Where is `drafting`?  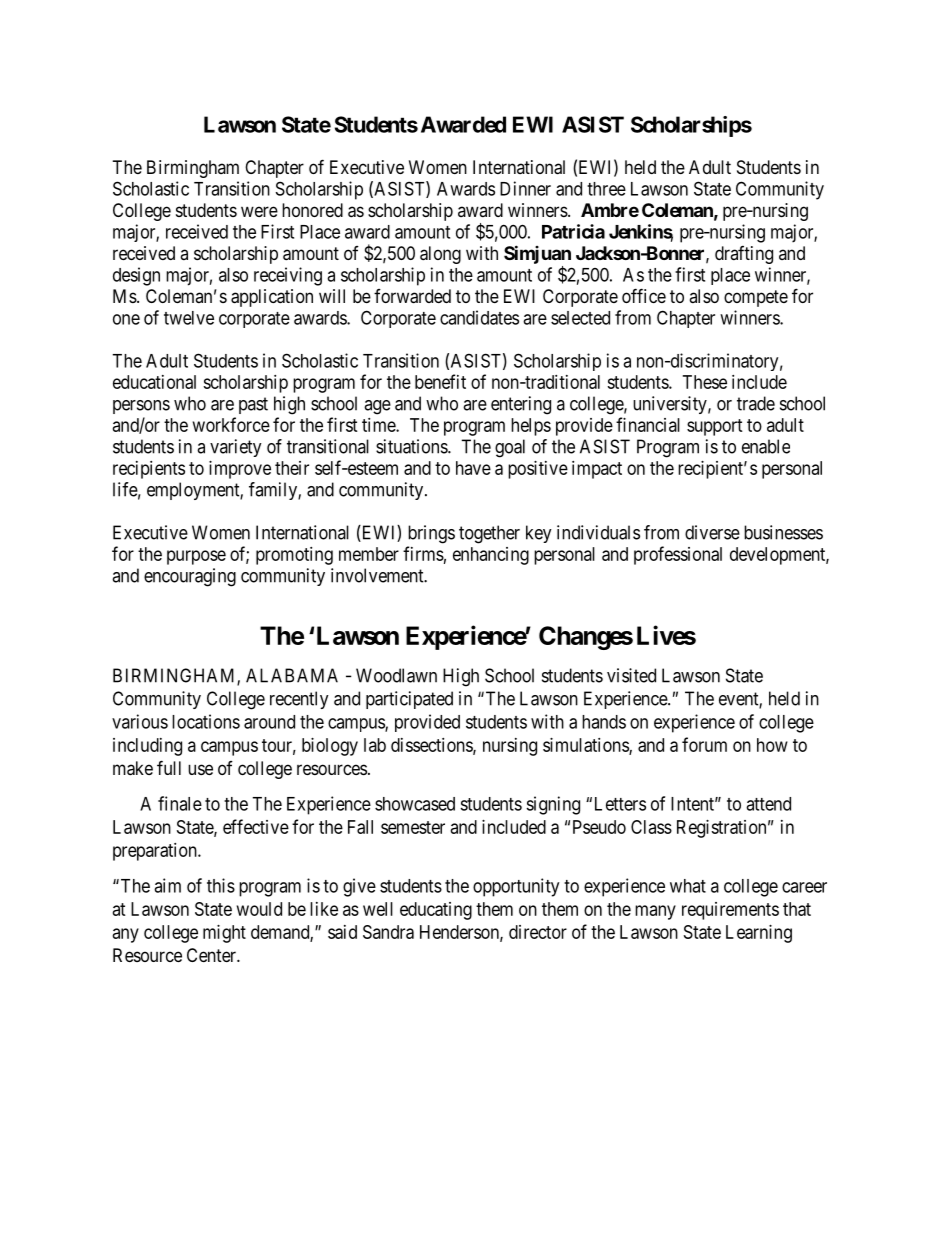 drafting is located at coordinates (744, 255).
